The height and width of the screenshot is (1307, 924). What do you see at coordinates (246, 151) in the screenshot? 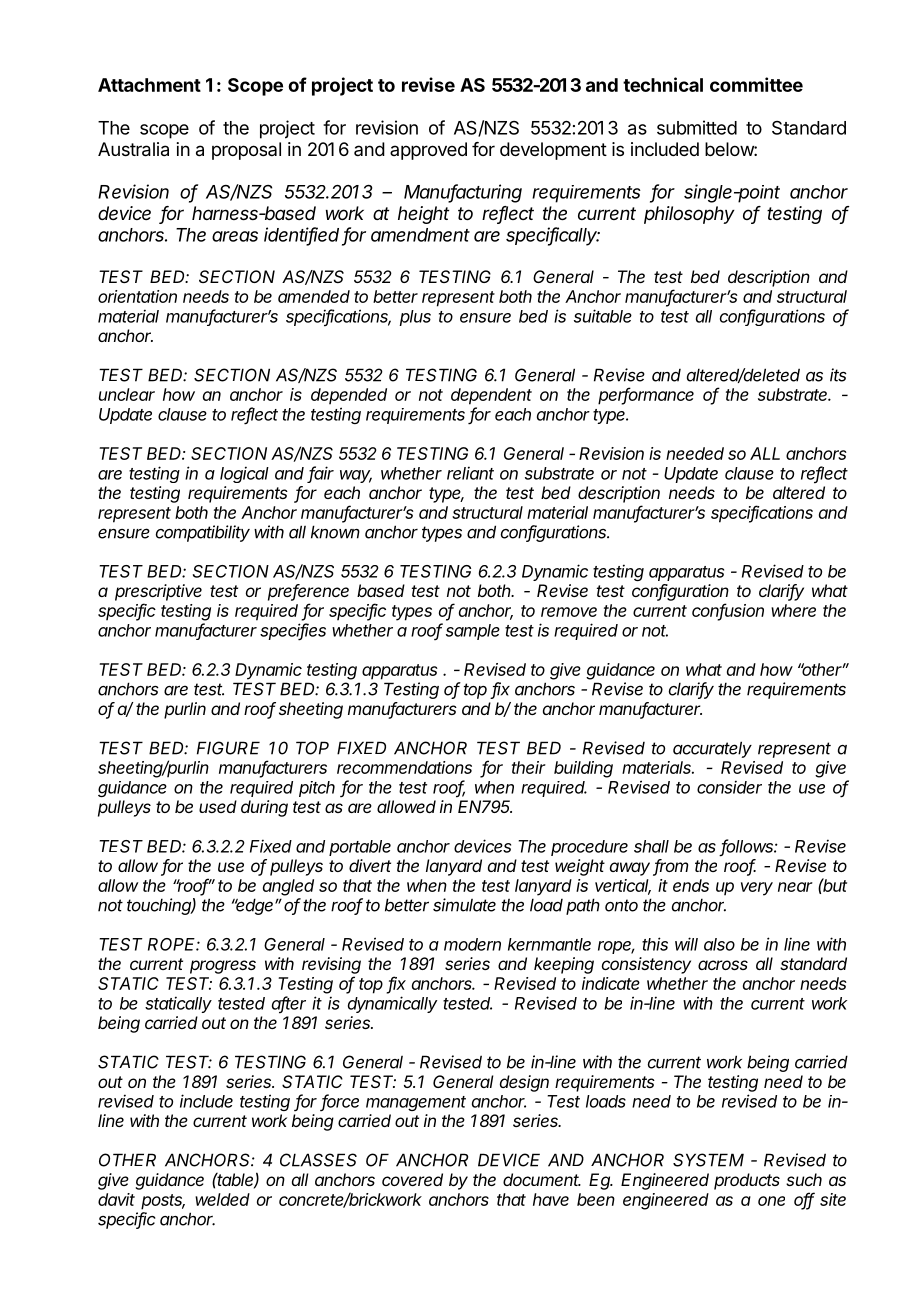
I see `proposal` at bounding box center [246, 151].
